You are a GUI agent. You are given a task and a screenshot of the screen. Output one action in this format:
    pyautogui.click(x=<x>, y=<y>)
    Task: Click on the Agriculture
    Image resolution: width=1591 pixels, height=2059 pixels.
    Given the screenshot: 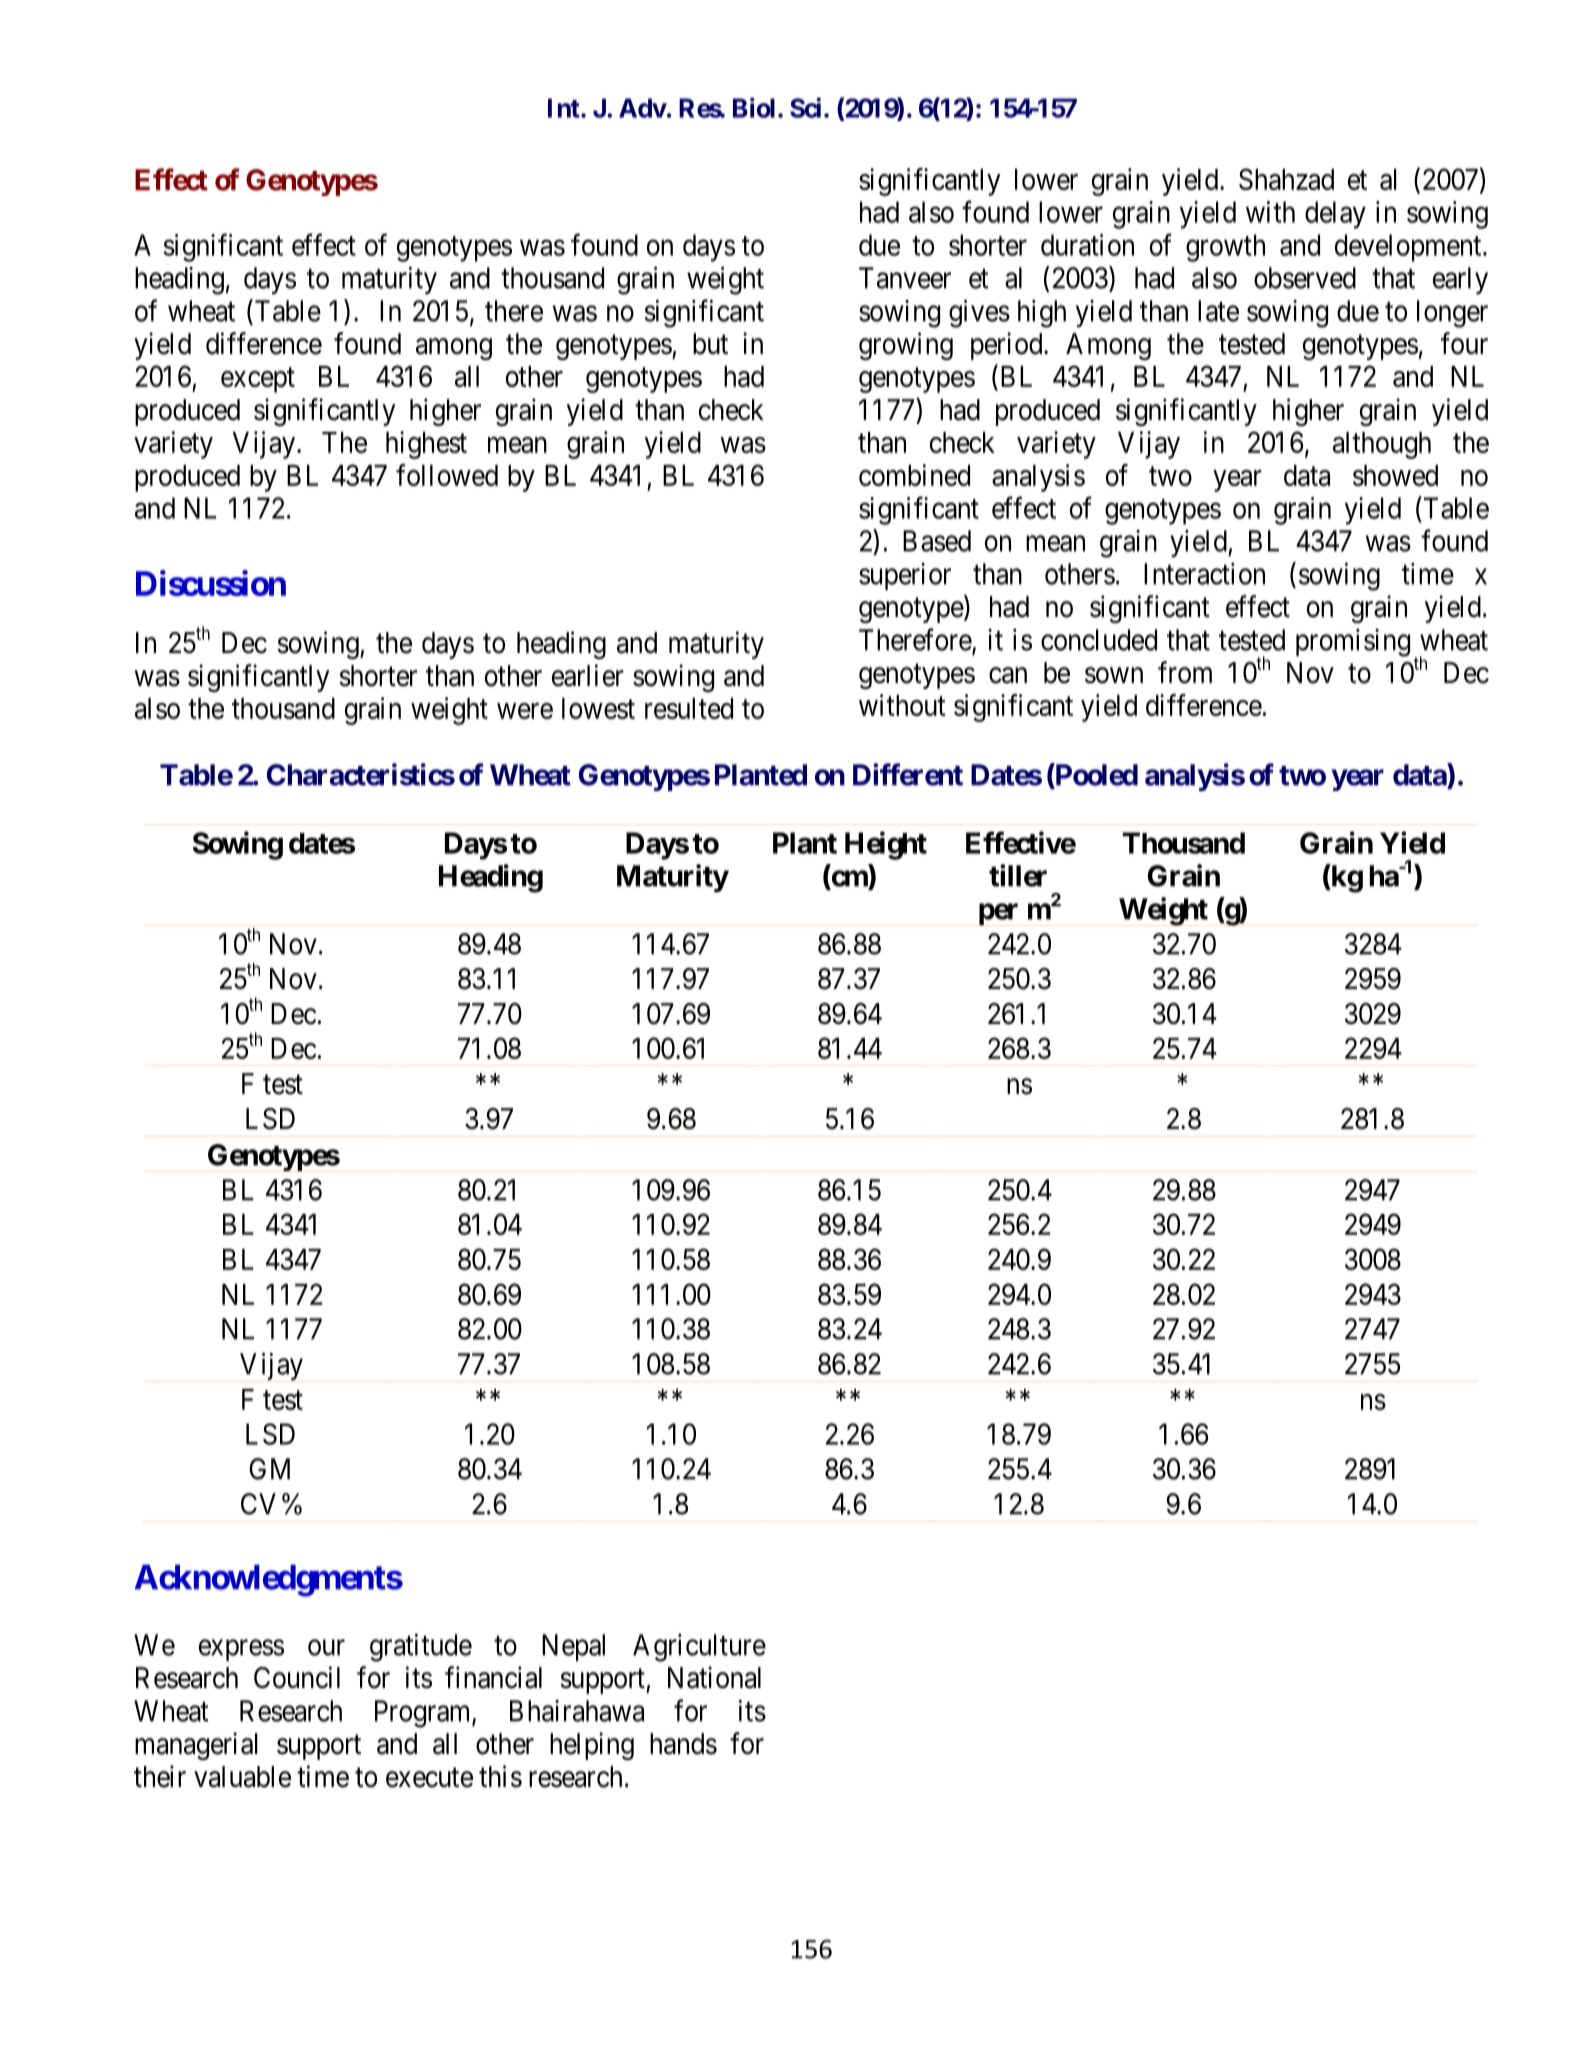 What is the action you would take?
    pyautogui.click(x=699, y=1648)
